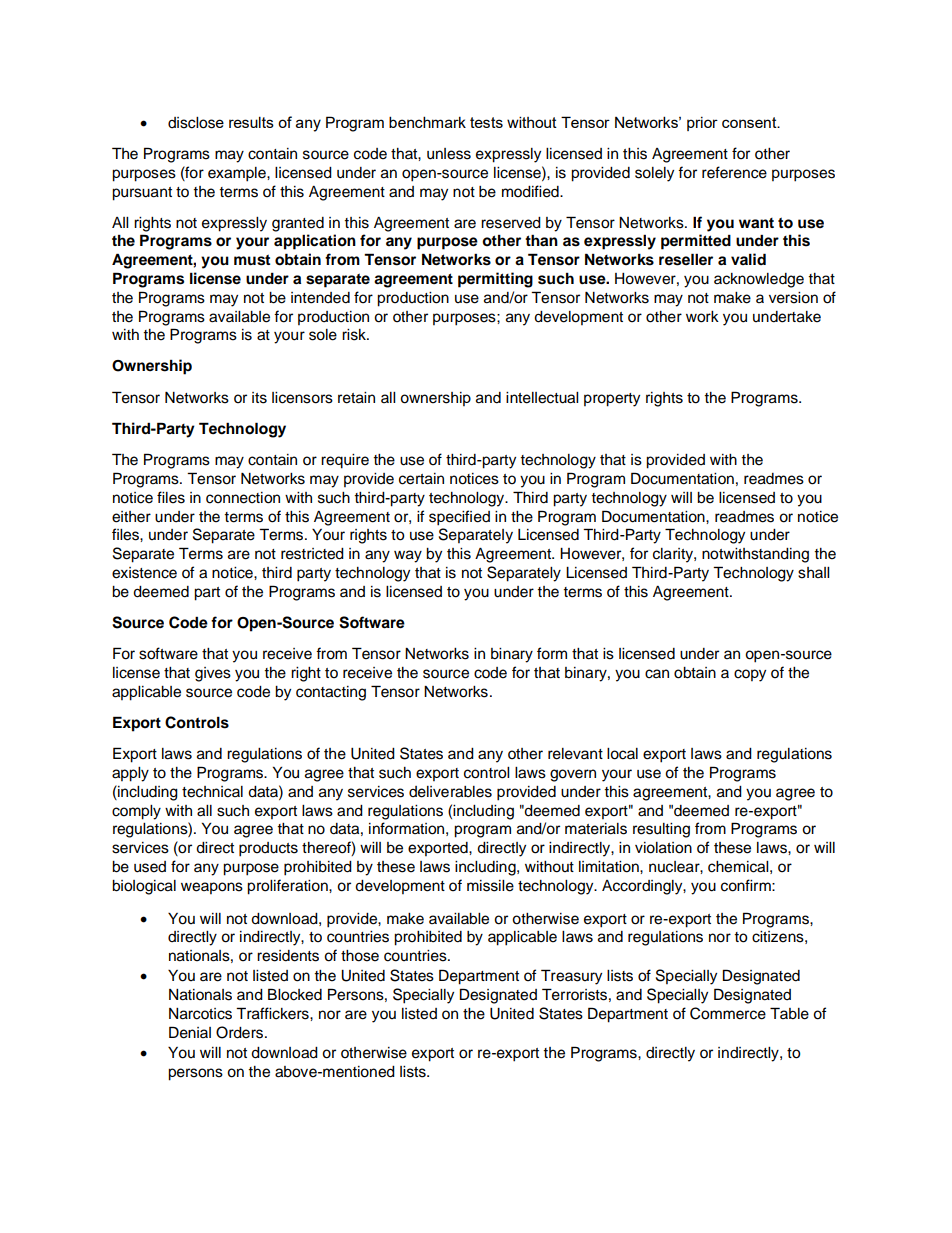  Describe the element at coordinates (571, 977) in the screenshot. I see `Treasury` at that location.
